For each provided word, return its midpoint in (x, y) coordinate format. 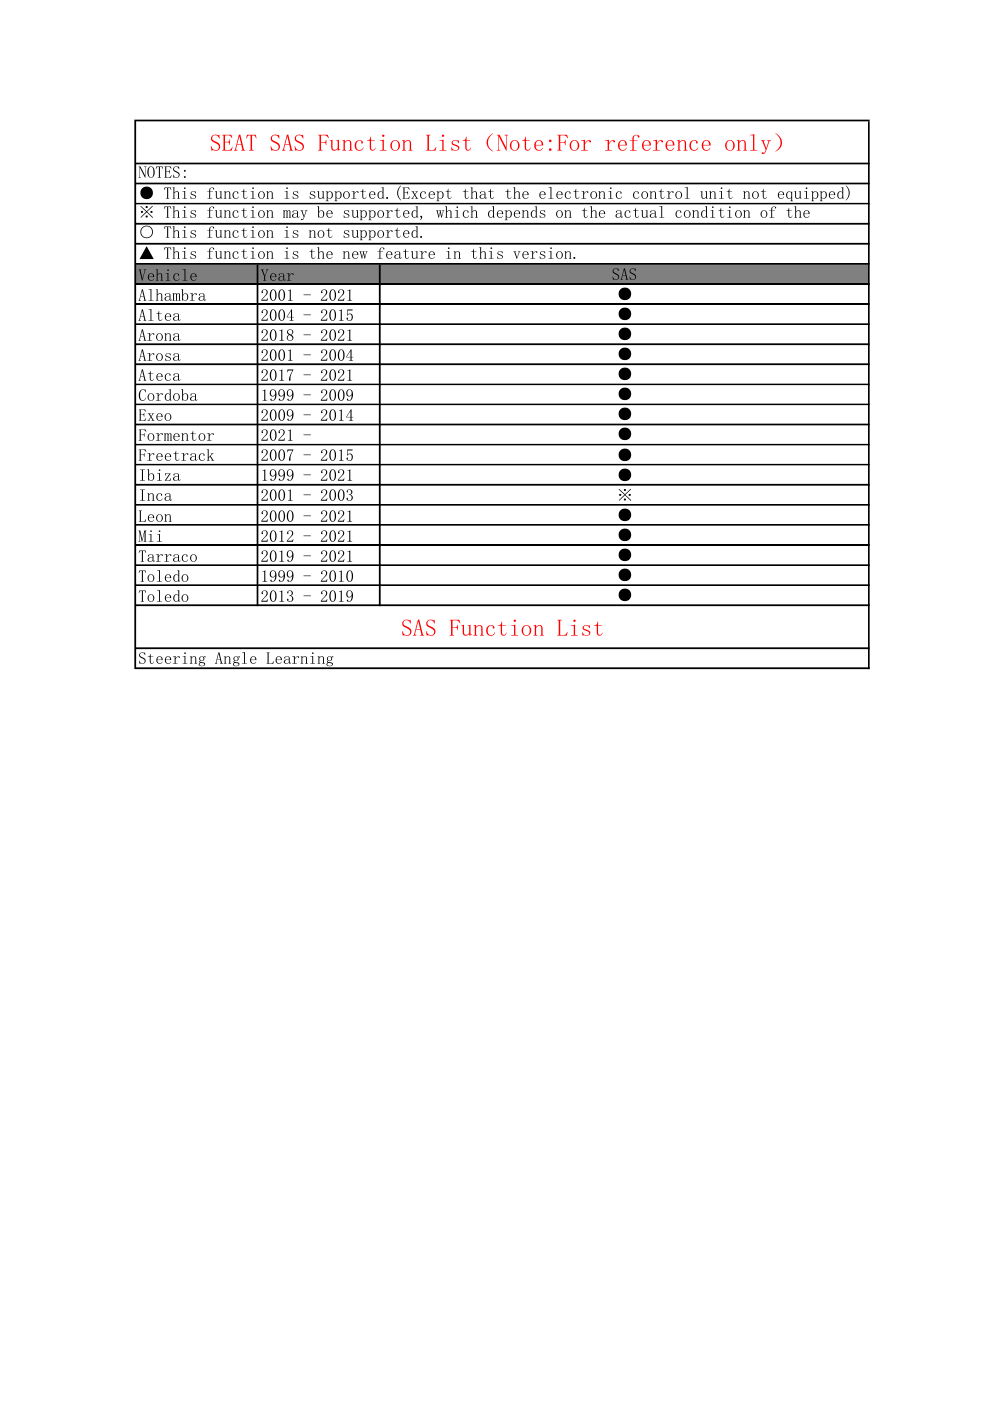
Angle (236, 660)
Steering (172, 660)
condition (713, 211)
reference (658, 143)
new (355, 255)
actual (640, 211)
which (457, 211)
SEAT (234, 142)
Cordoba (168, 396)
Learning (300, 660)
